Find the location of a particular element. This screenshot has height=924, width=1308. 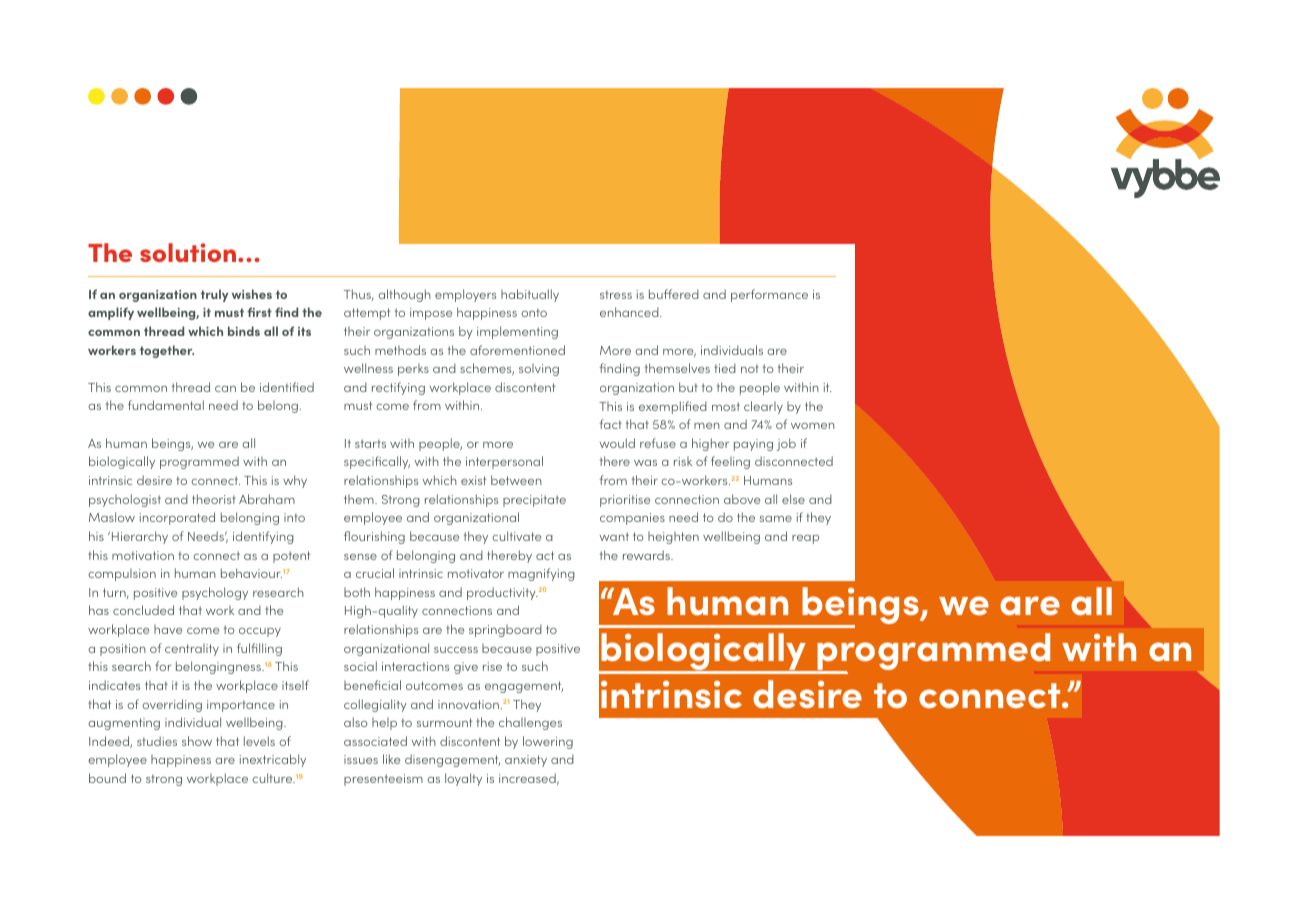

tied is located at coordinates (725, 368).
